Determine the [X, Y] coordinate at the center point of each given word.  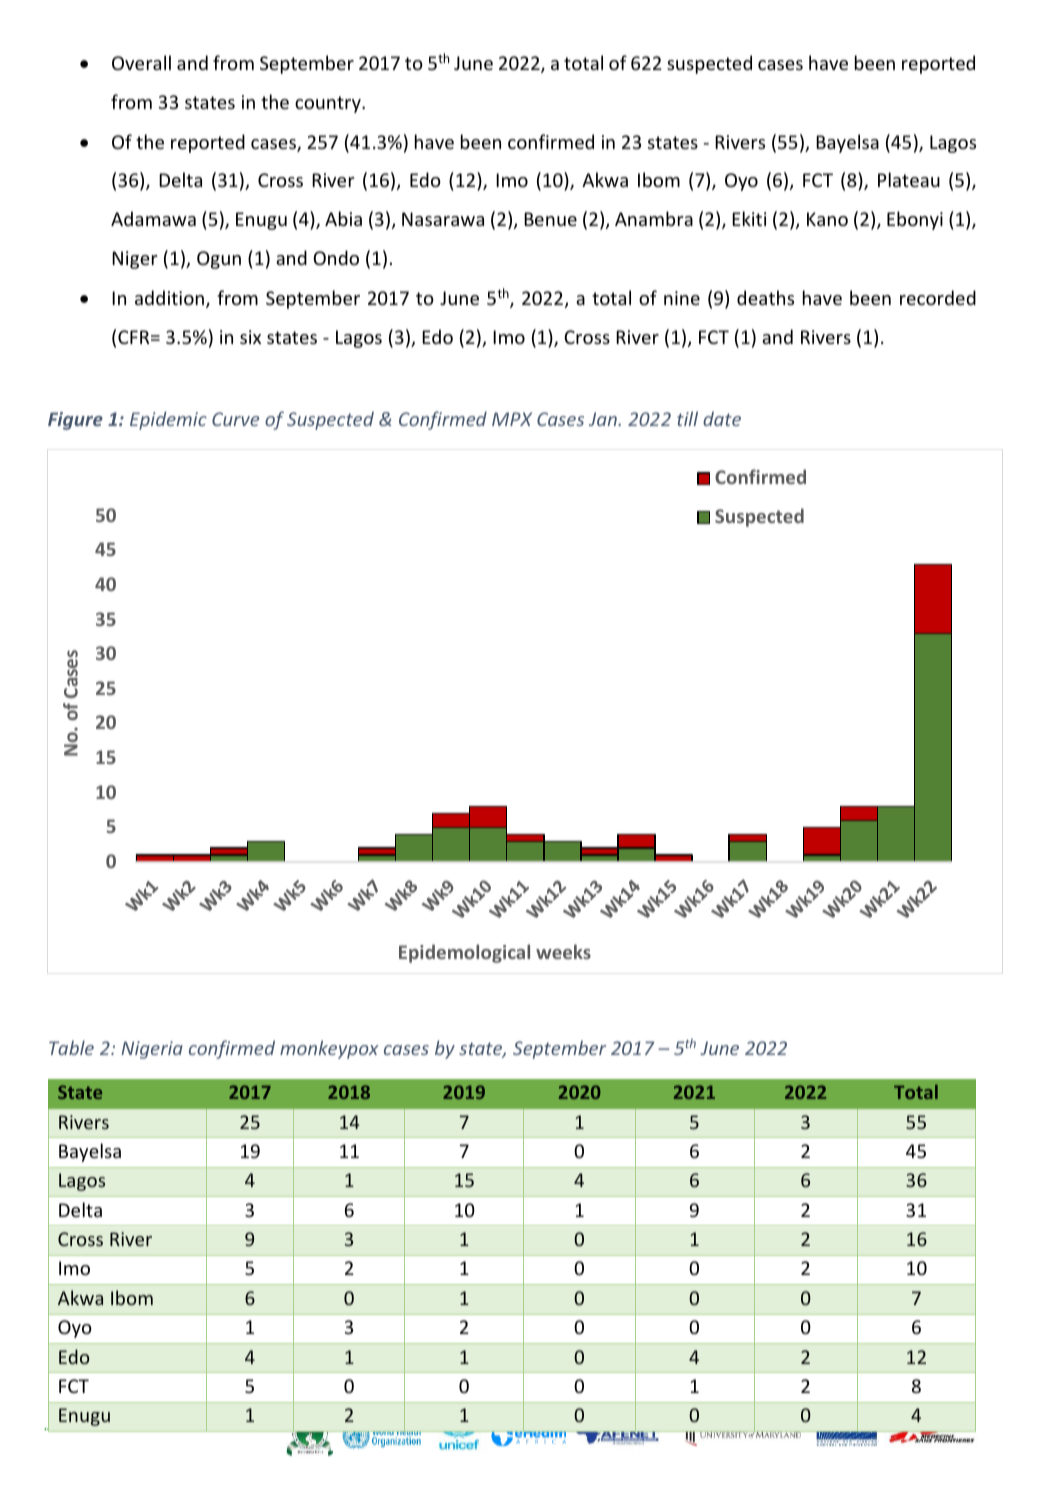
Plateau [909, 179]
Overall [141, 62]
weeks [563, 951]
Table [71, 1047]
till [687, 418]
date [722, 418]
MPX [512, 419]
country [329, 104]
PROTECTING [86, 1426]
